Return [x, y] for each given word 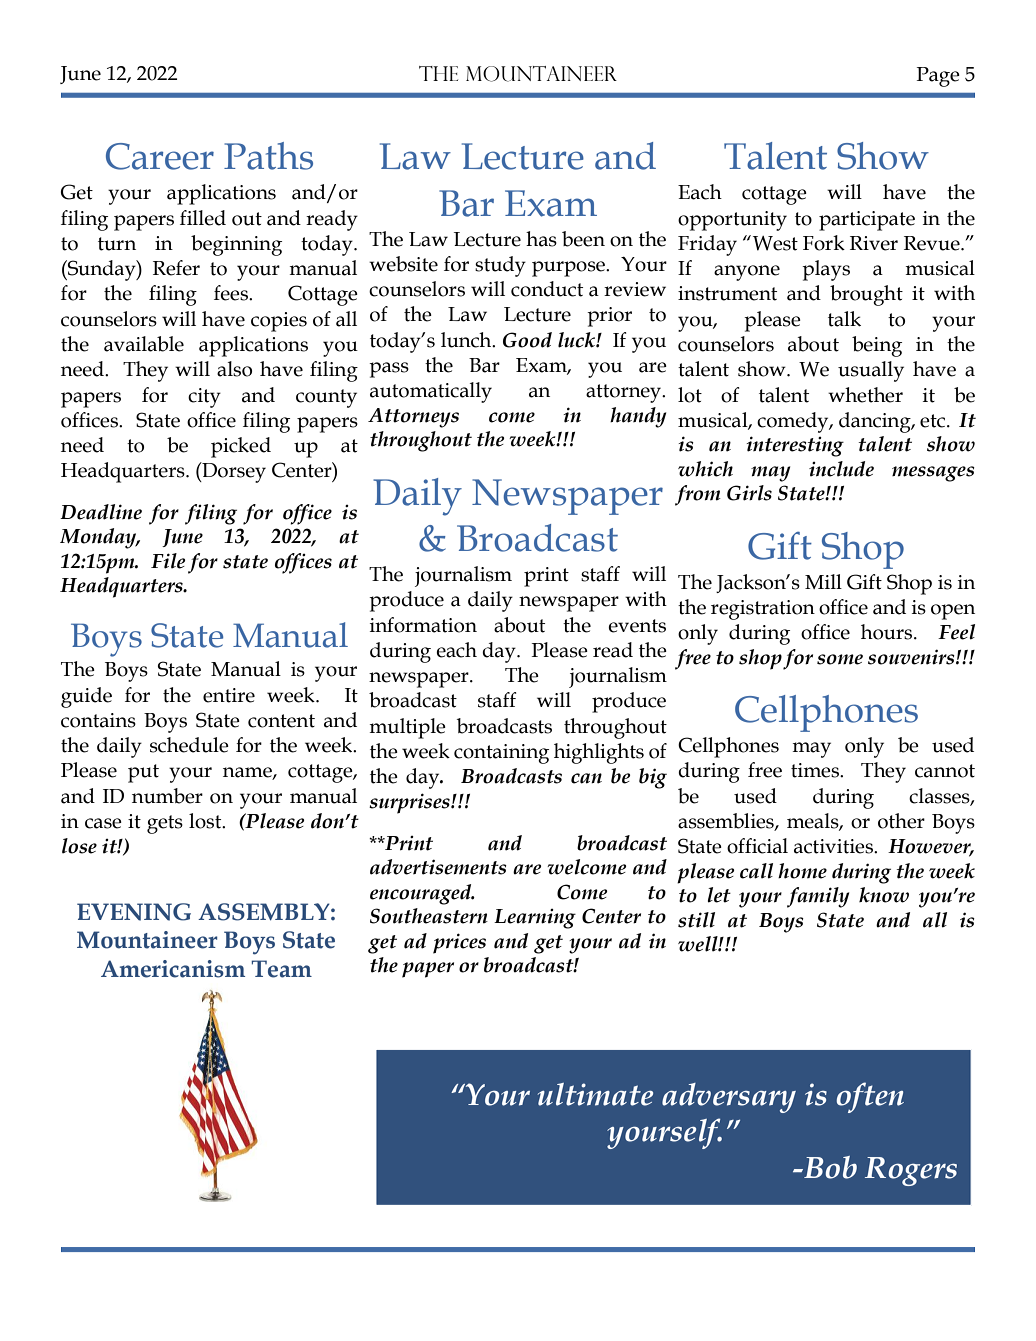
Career [160, 156]
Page [938, 77]
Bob [829, 1167]
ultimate [595, 1094]
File [168, 561]
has [541, 239]
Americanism [173, 969]
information [423, 625]
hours [888, 632]
